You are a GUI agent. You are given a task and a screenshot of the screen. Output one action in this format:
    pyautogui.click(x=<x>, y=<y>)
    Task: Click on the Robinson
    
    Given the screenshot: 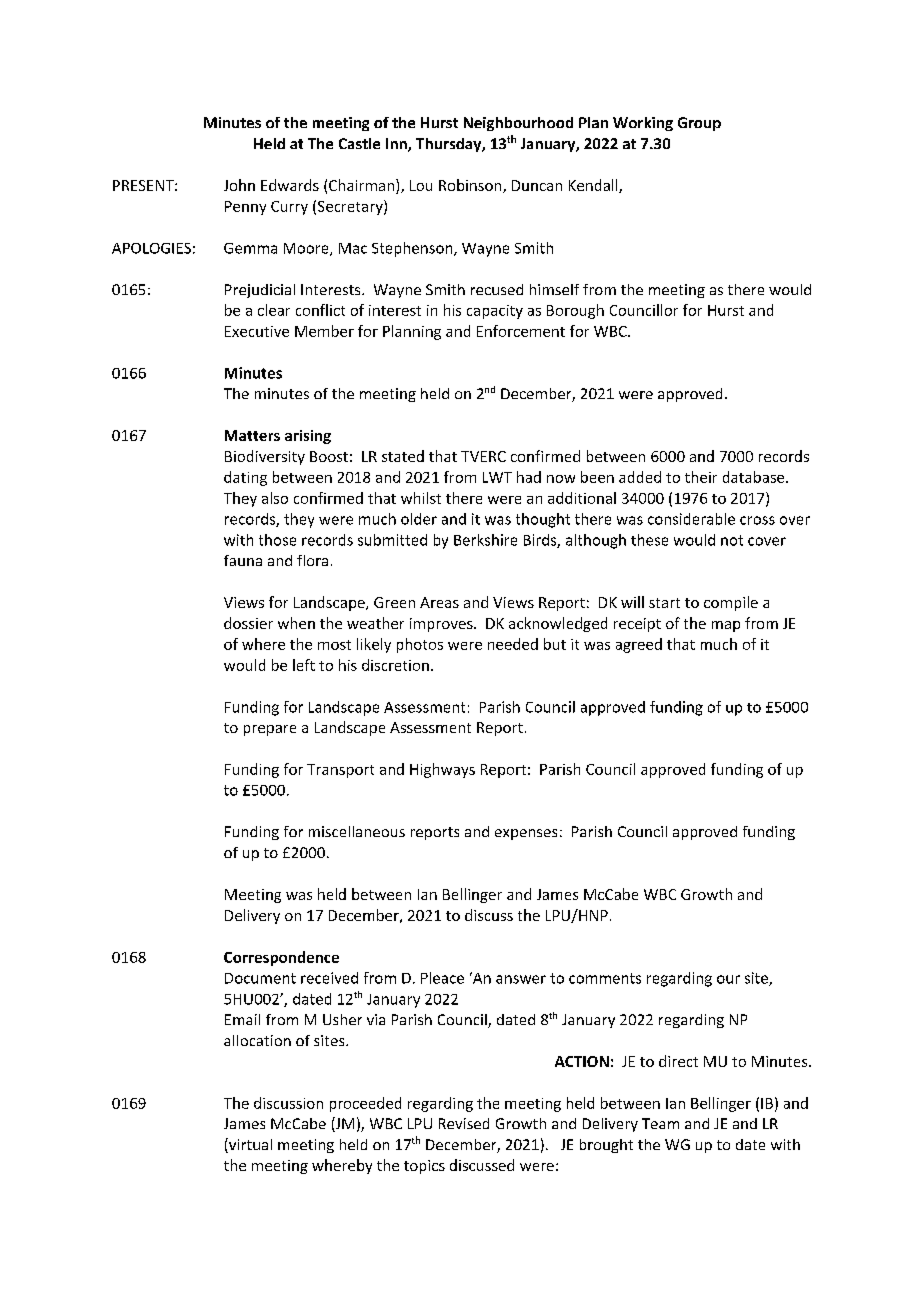 What is the action you would take?
    pyautogui.click(x=471, y=186)
